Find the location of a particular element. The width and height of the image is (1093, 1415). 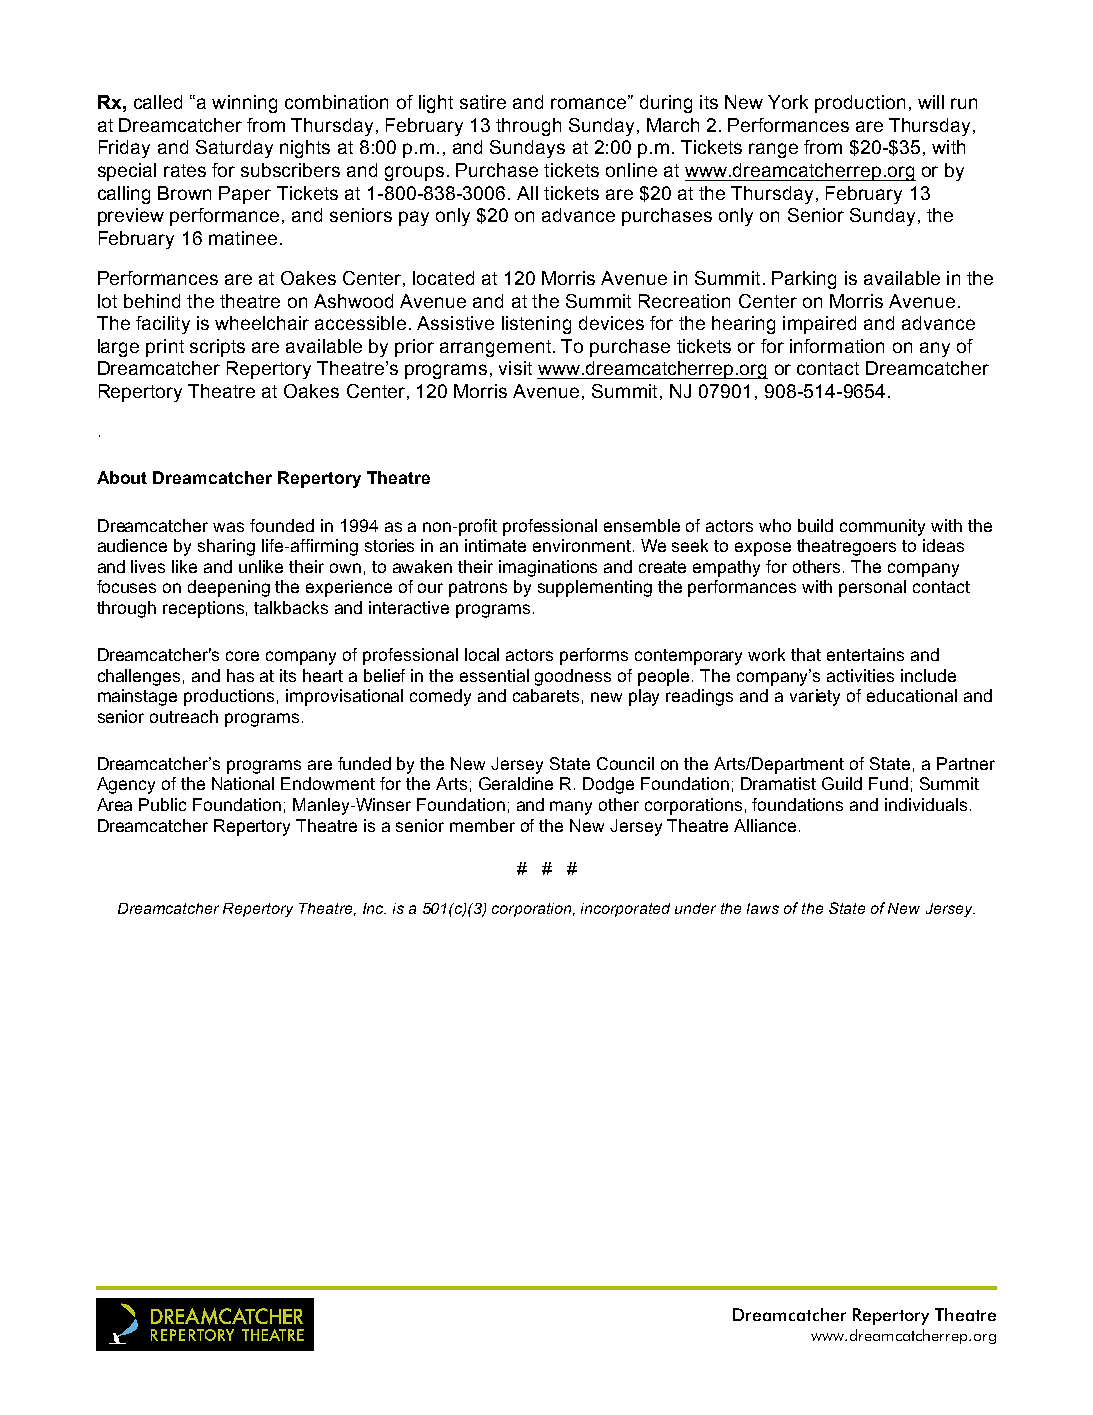

Public is located at coordinates (162, 804).
